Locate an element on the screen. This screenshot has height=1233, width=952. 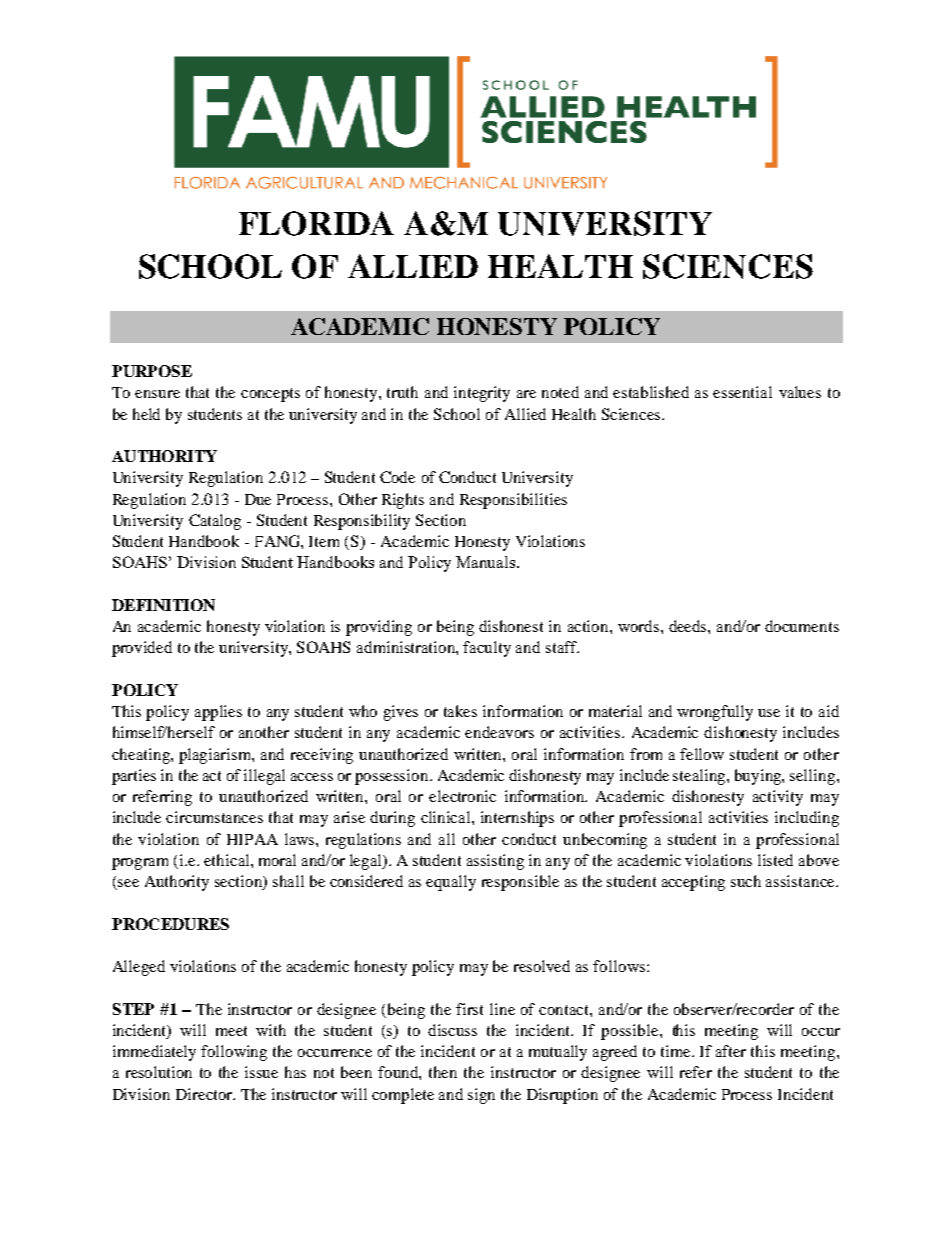
Responsibilities is located at coordinates (513, 501).
